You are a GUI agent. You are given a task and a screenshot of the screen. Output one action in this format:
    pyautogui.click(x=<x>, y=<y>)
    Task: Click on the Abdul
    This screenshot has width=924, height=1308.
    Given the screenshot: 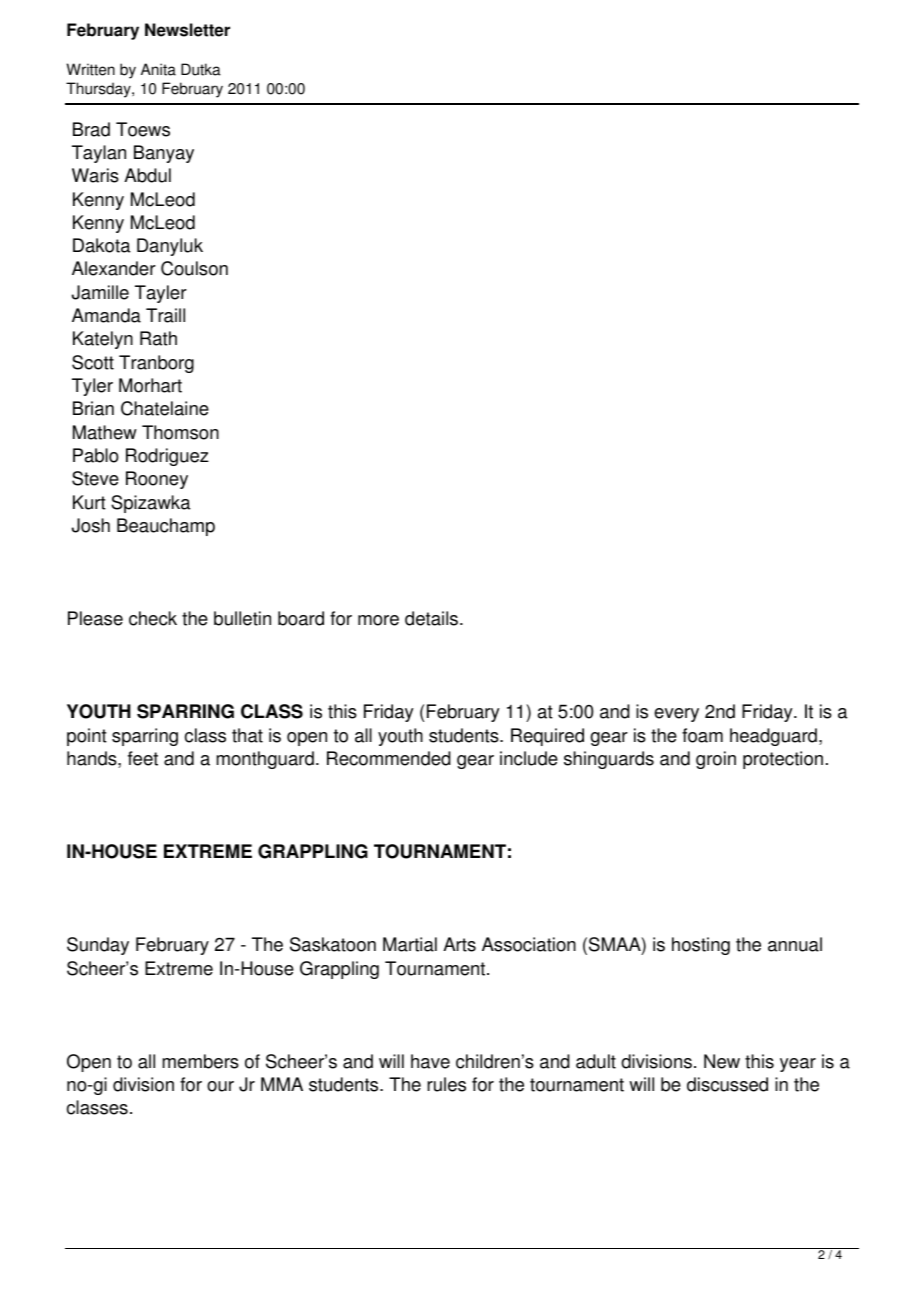 What is the action you would take?
    pyautogui.click(x=147, y=175)
